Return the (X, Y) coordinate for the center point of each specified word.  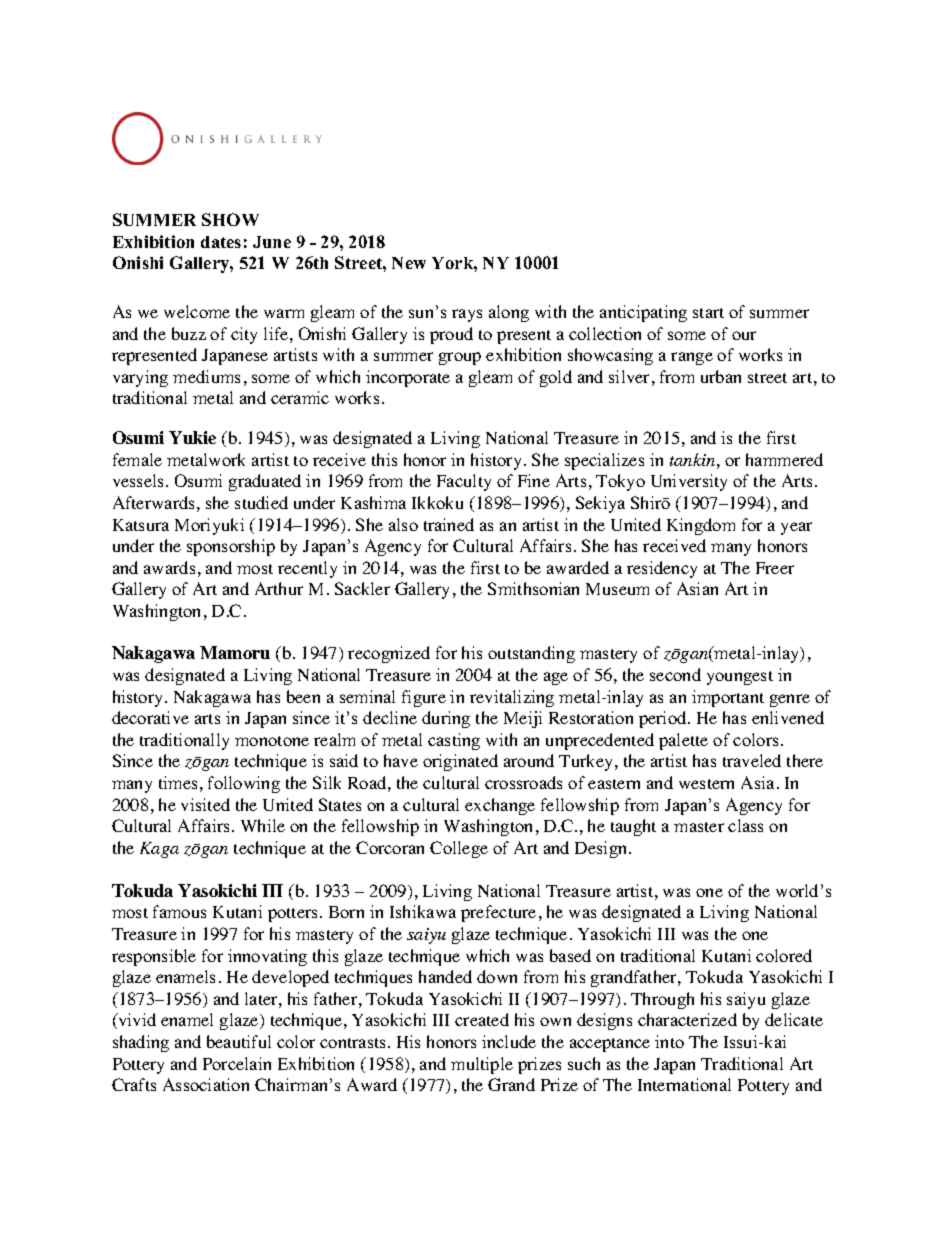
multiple (482, 1065)
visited (205, 804)
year (796, 528)
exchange (500, 806)
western (706, 784)
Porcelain (237, 1063)
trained (449, 524)
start (708, 313)
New (409, 263)
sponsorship (231, 547)
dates (221, 242)
